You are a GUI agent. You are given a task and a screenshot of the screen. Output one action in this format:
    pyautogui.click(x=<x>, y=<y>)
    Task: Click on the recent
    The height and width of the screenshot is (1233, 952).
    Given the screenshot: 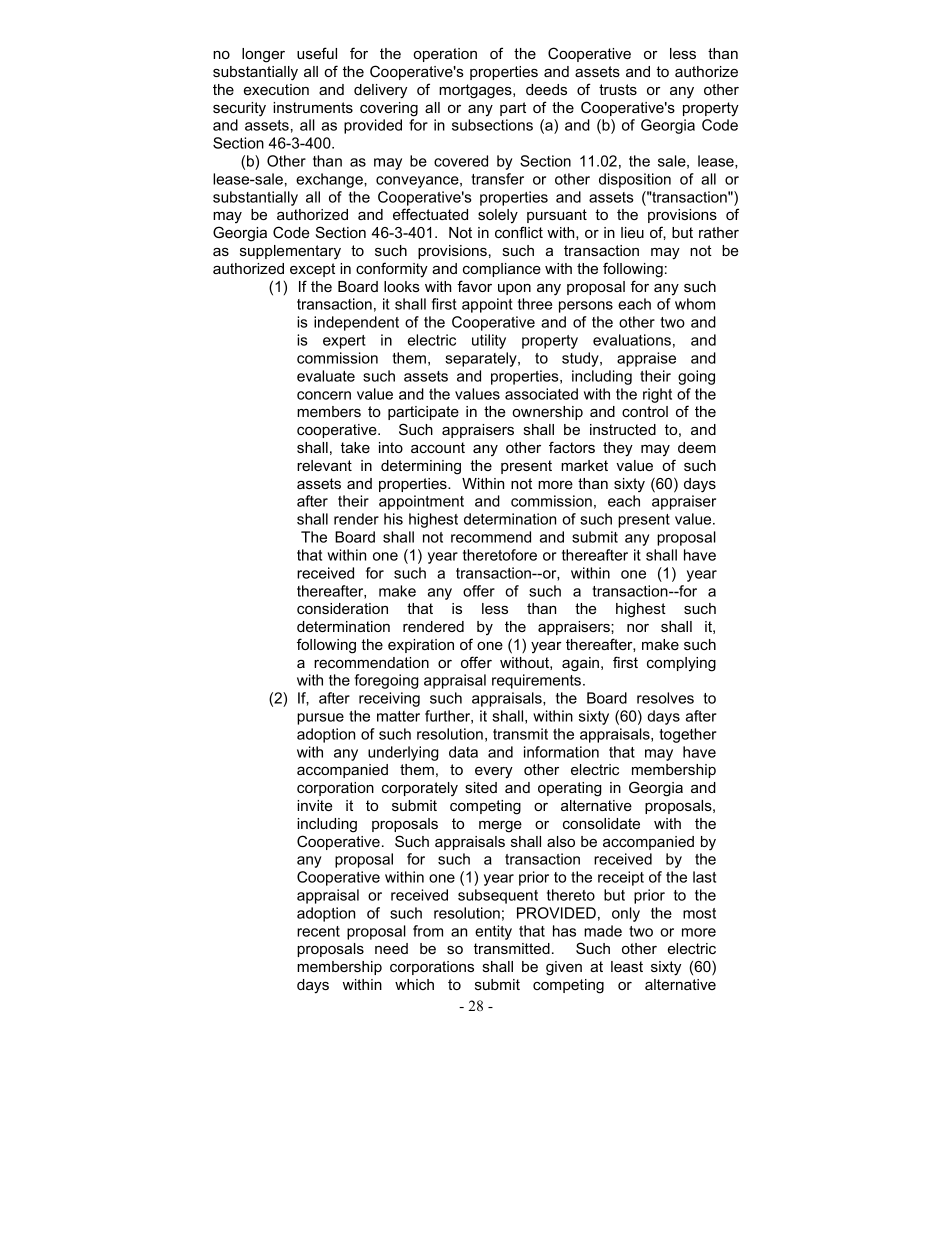 What is the action you would take?
    pyautogui.click(x=318, y=931)
